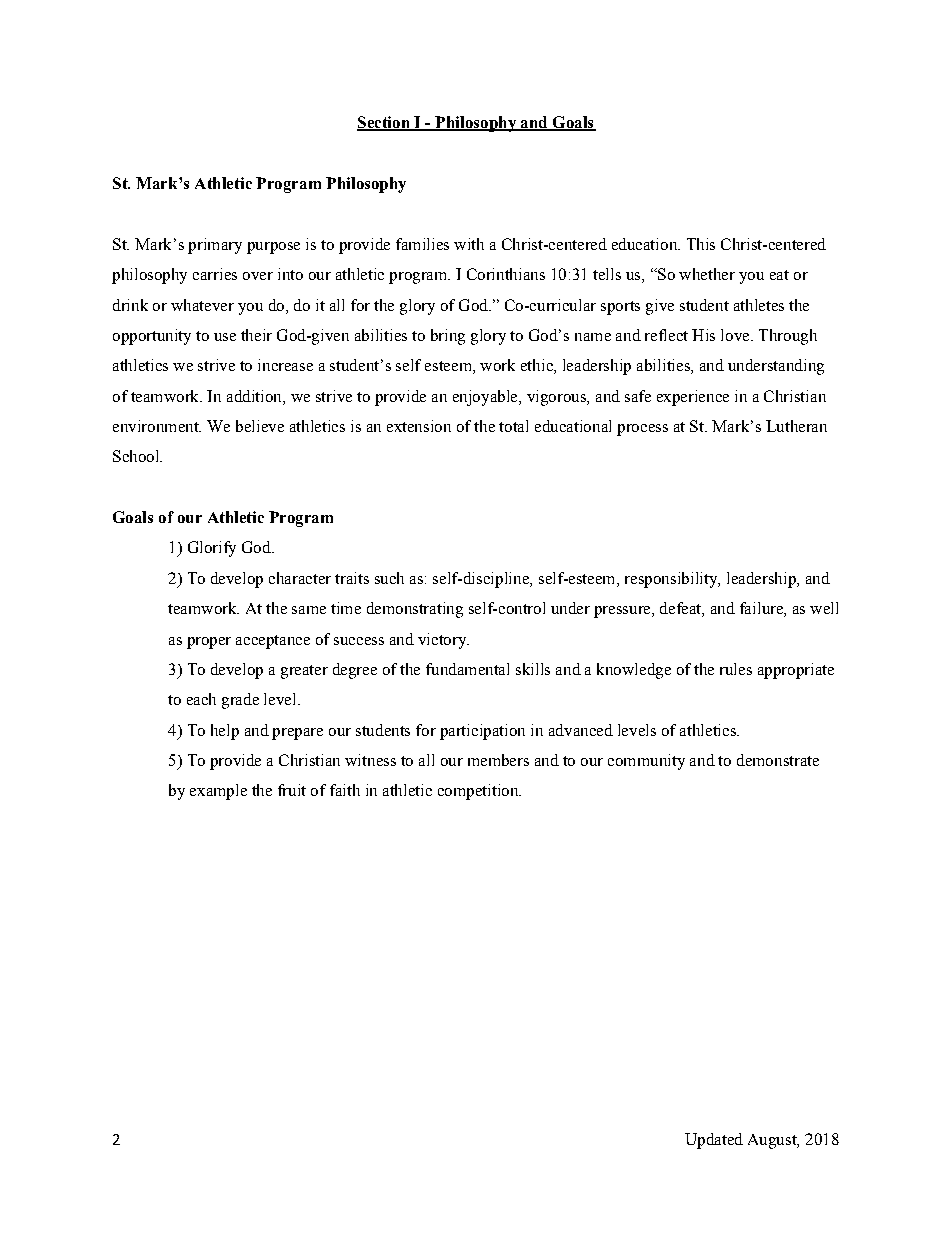 The height and width of the document is (1233, 952). Describe the element at coordinates (773, 1141) in the document. I see `August` at that location.
